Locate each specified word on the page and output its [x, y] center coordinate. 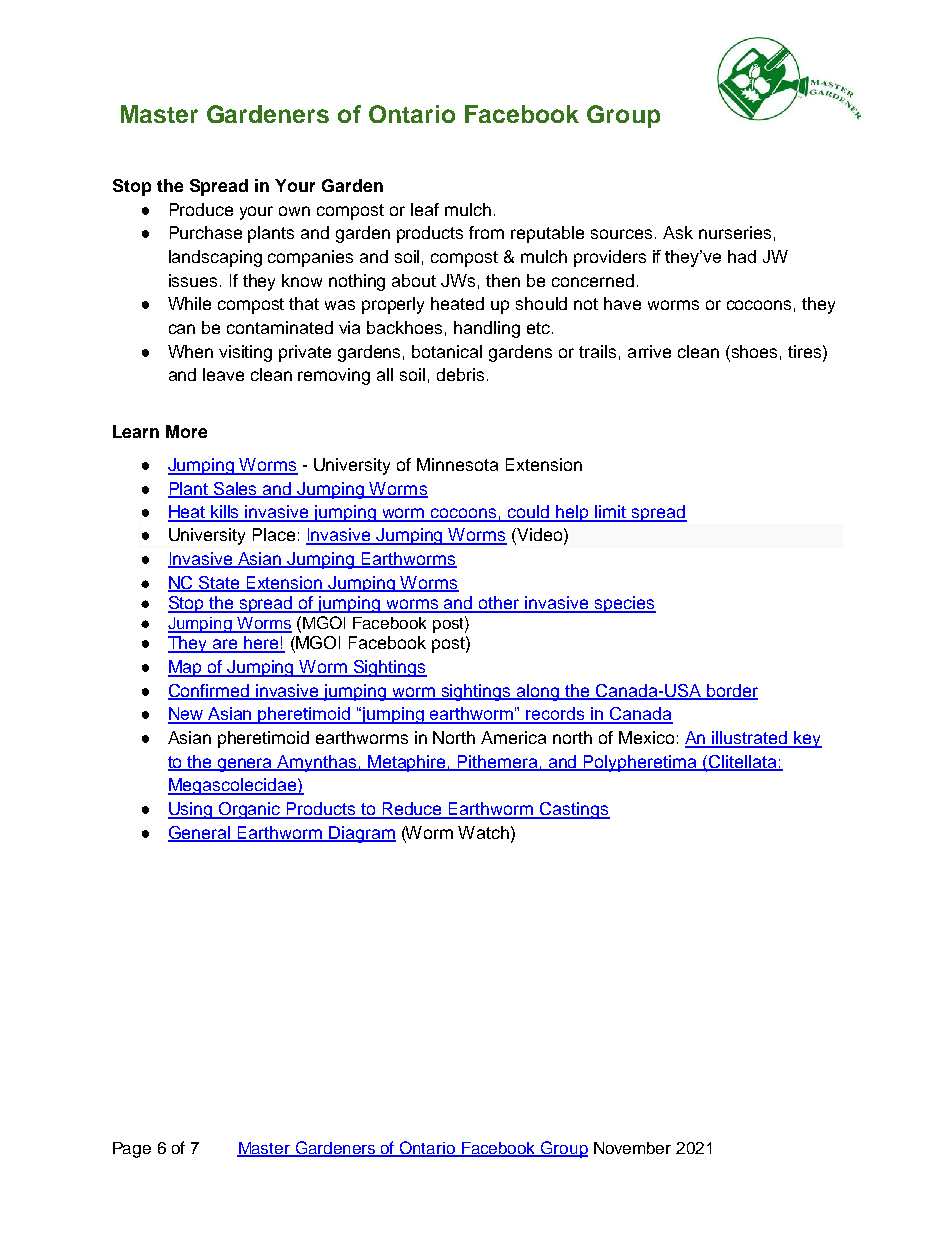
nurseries [735, 232]
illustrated [750, 739]
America [513, 737]
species [624, 604]
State [219, 583]
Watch [483, 832]
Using [191, 810]
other [499, 604]
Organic [250, 810]
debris [460, 374]
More [186, 431]
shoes [753, 351]
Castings [574, 810]
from [486, 232]
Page [132, 1150]
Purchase [206, 232]
